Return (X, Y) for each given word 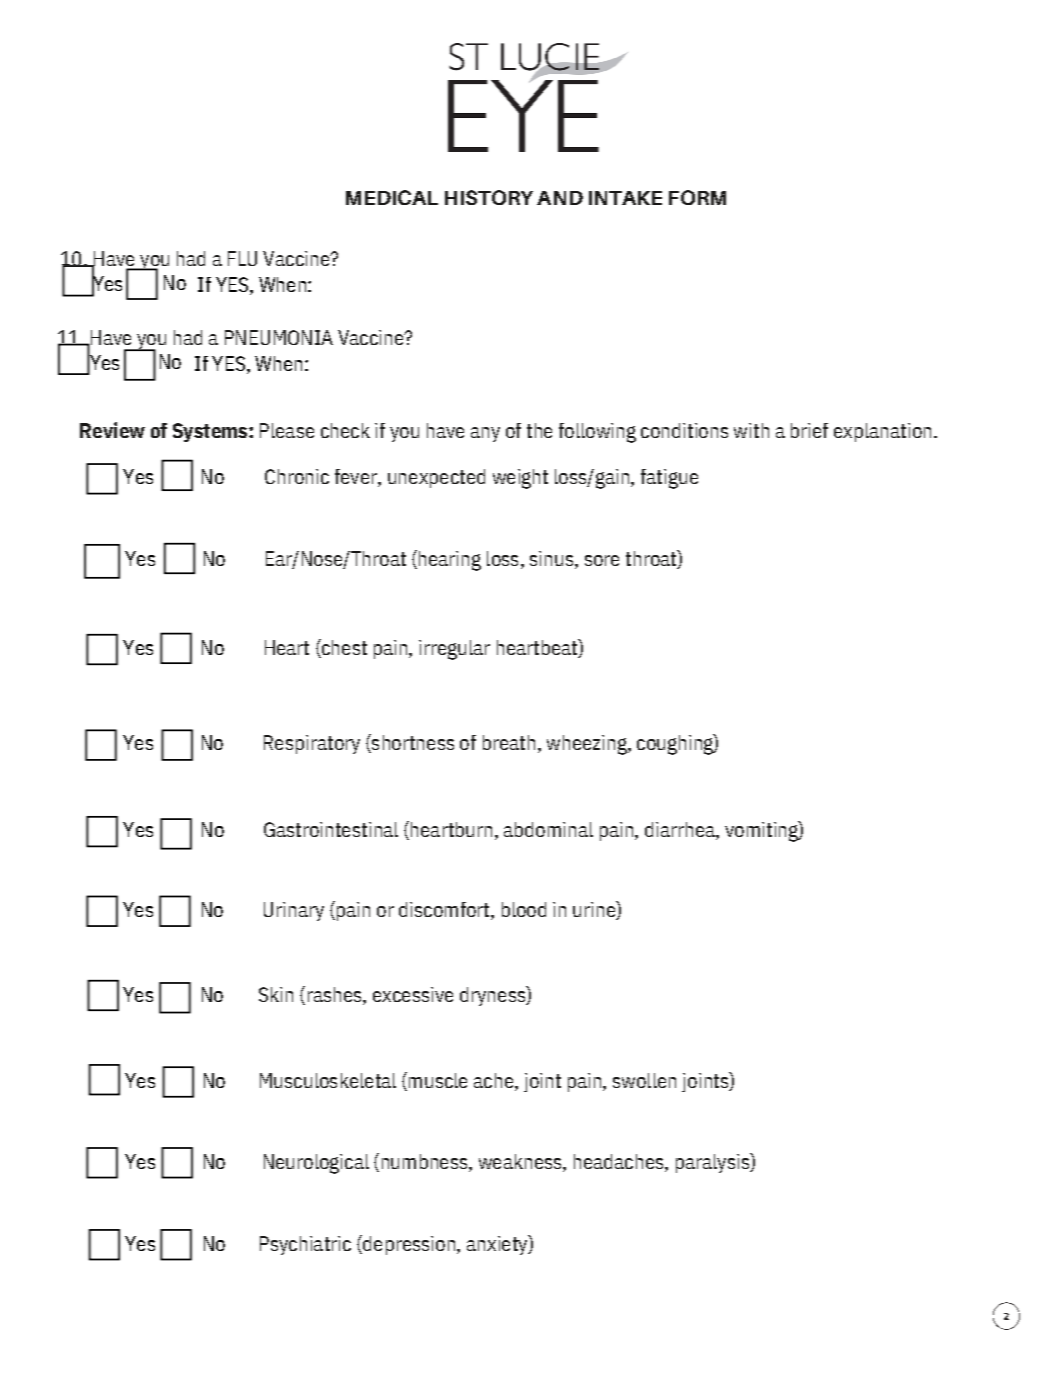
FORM (697, 197)
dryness (493, 996)
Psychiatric (305, 1245)
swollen (644, 1080)
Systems (210, 432)
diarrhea (681, 831)
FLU (242, 258)
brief (809, 430)
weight (520, 479)
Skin (276, 994)
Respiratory (312, 744)
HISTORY (489, 197)
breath (509, 742)
